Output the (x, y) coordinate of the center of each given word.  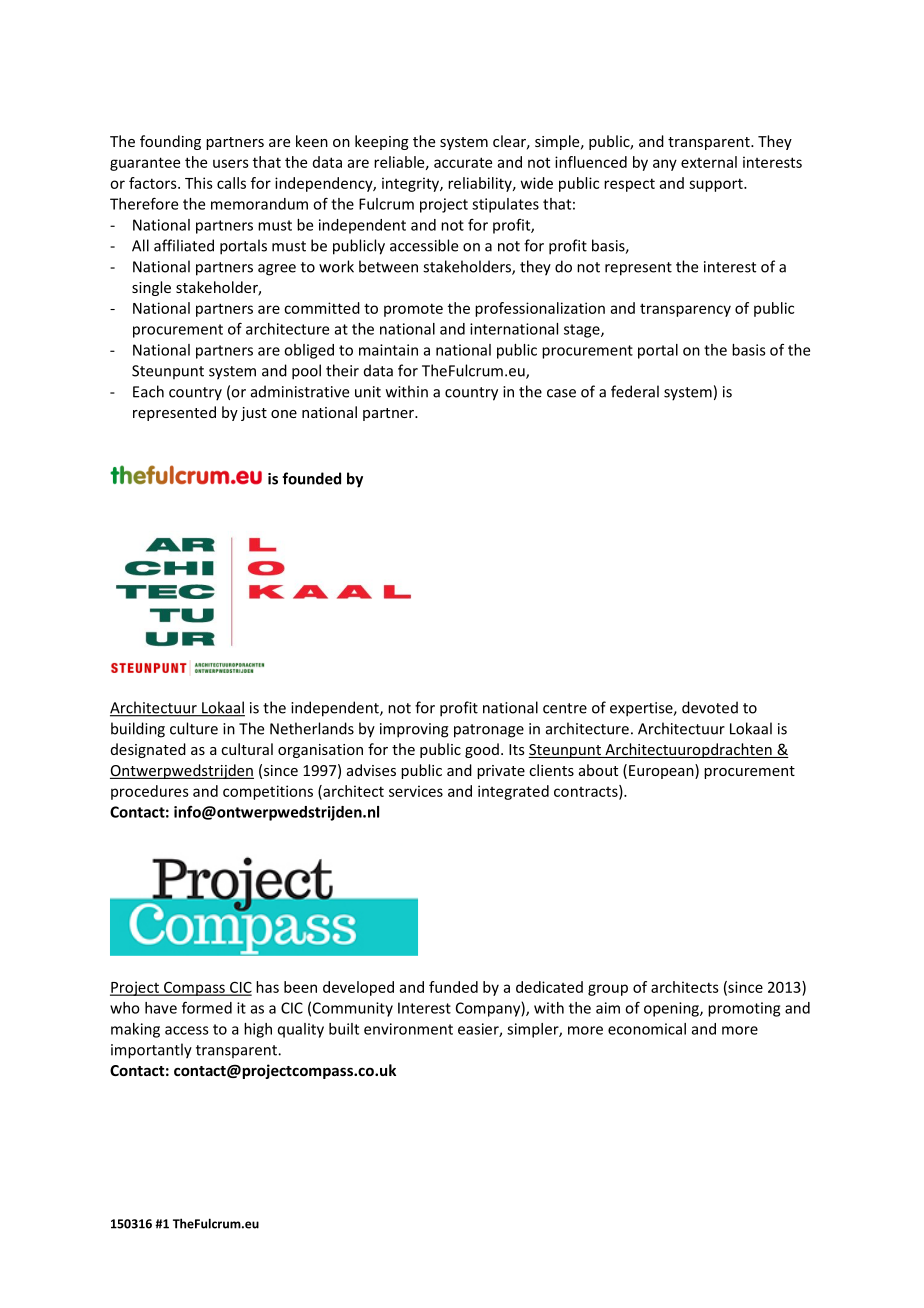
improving (414, 730)
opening (672, 1009)
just (254, 414)
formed (207, 1007)
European (662, 771)
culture (194, 728)
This (199, 183)
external (709, 162)
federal (635, 391)
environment (408, 1029)
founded (311, 478)
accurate (463, 162)
